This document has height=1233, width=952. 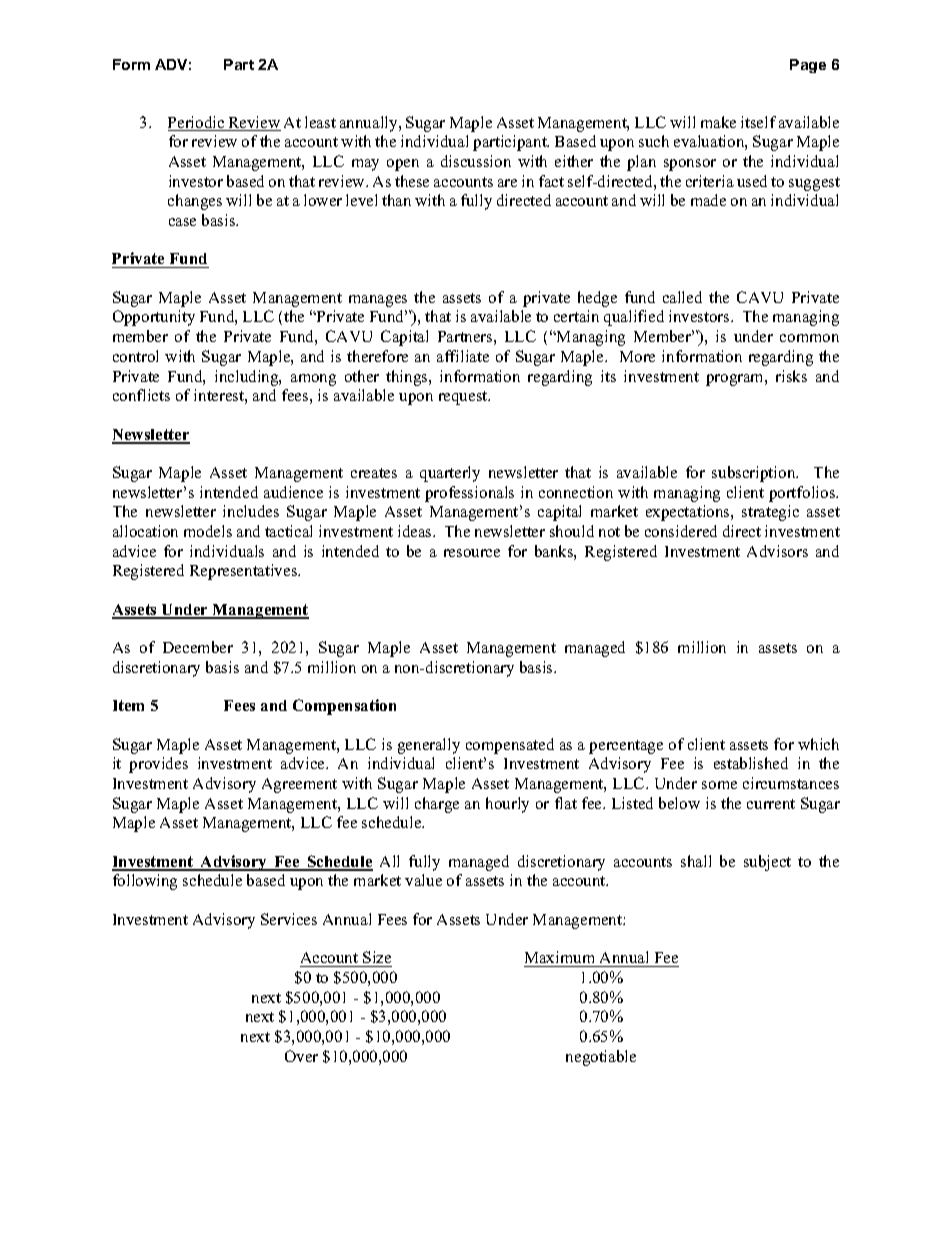 What do you see at coordinates (197, 123) in the document?
I see `Periodic` at bounding box center [197, 123].
